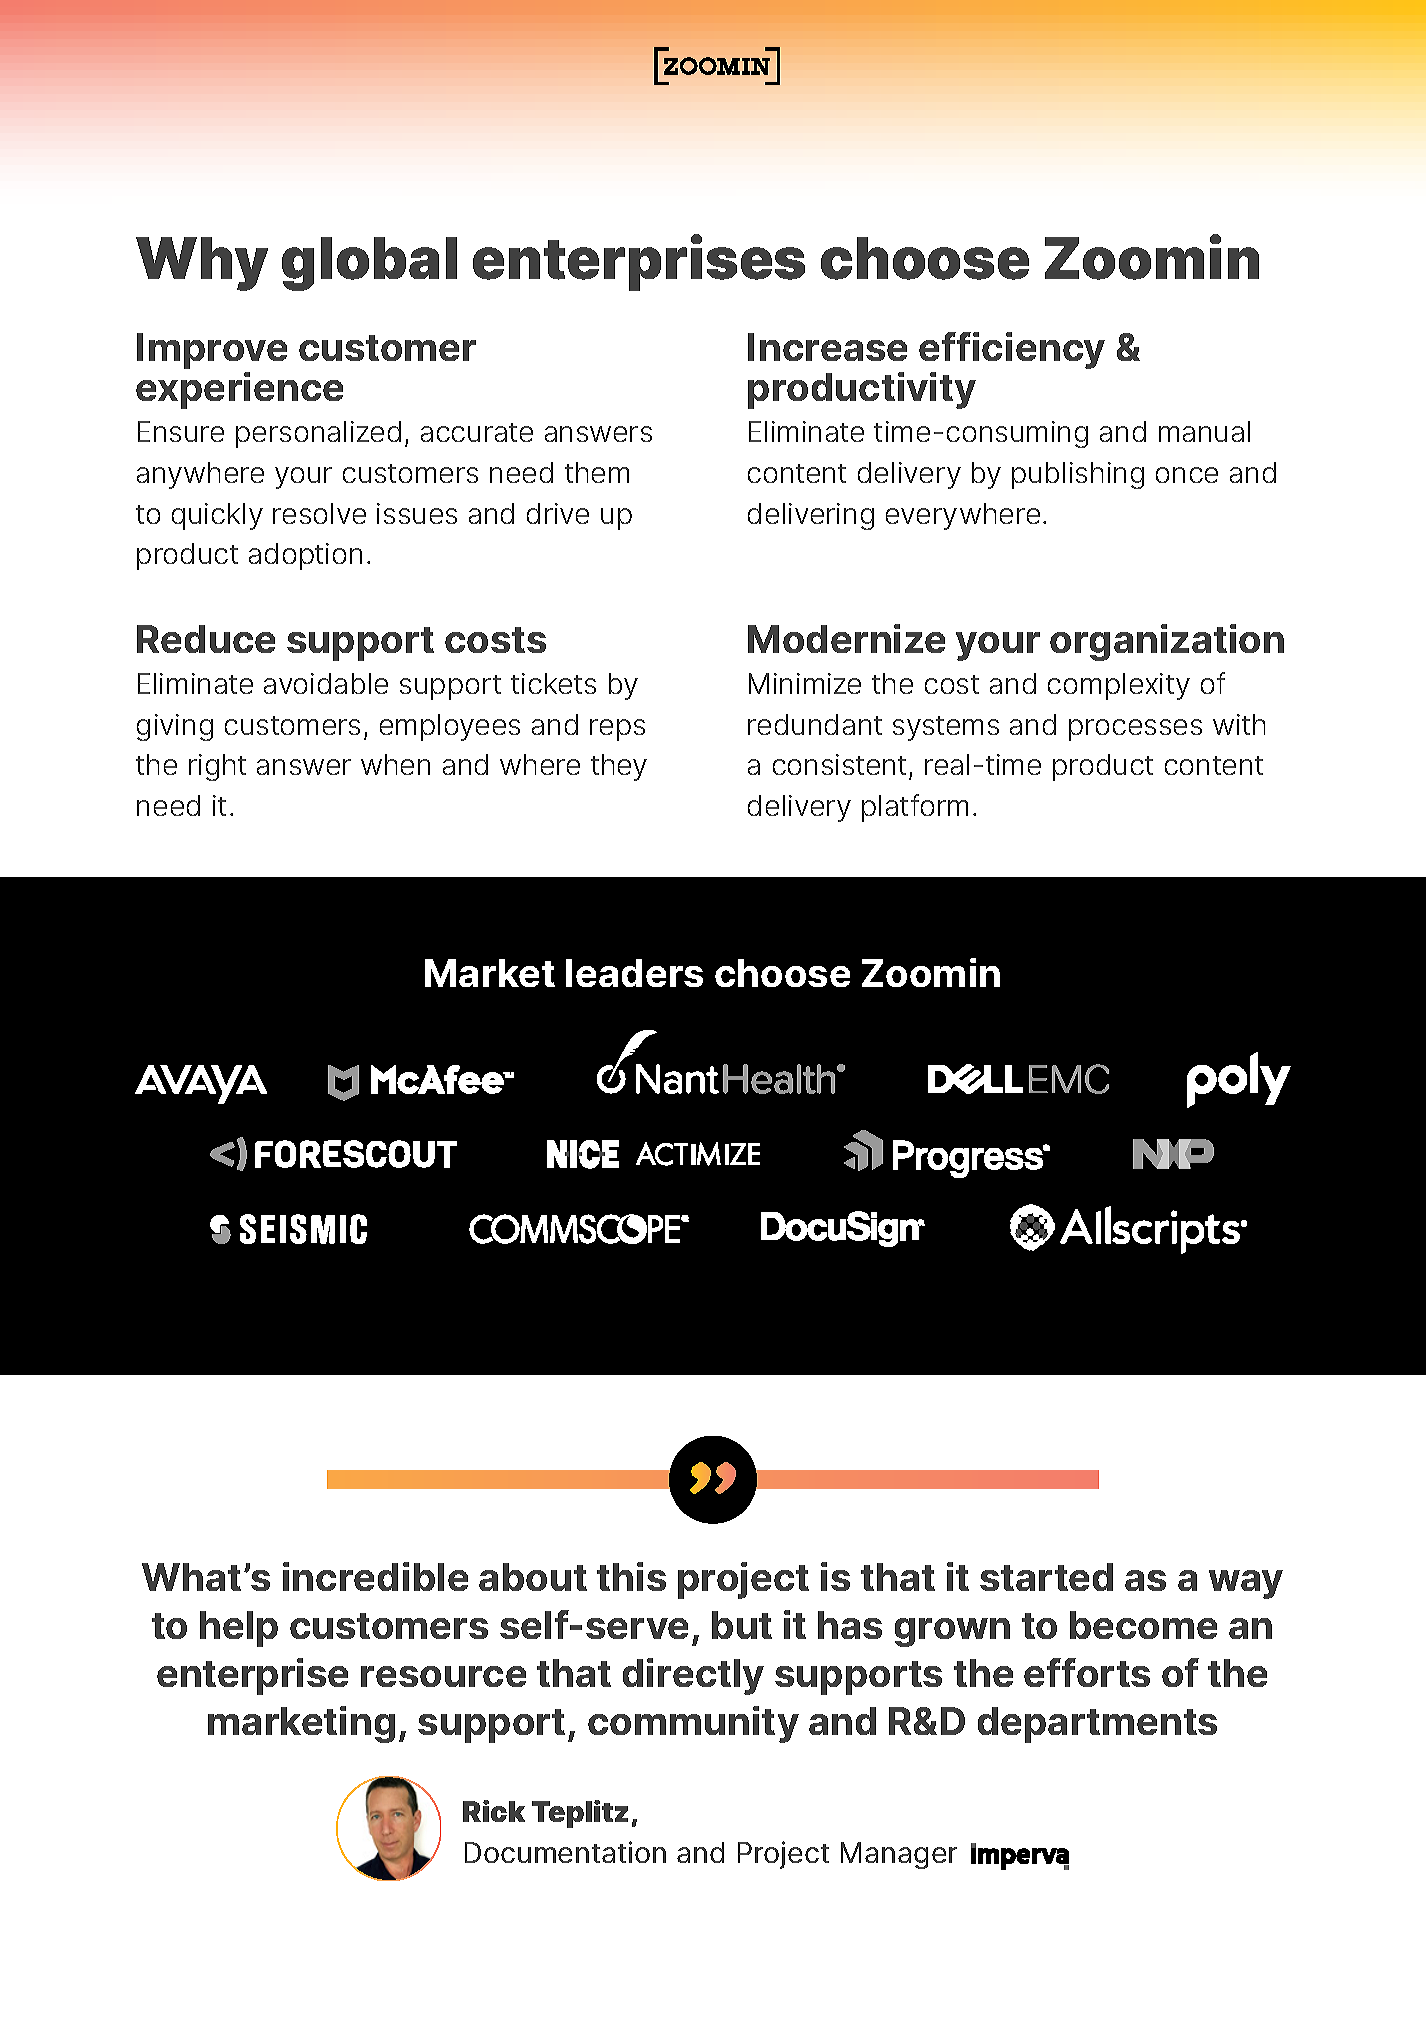 This screenshot has height=2017, width=1426. Describe the element at coordinates (827, 347) in the screenshot. I see `Increase` at that location.
